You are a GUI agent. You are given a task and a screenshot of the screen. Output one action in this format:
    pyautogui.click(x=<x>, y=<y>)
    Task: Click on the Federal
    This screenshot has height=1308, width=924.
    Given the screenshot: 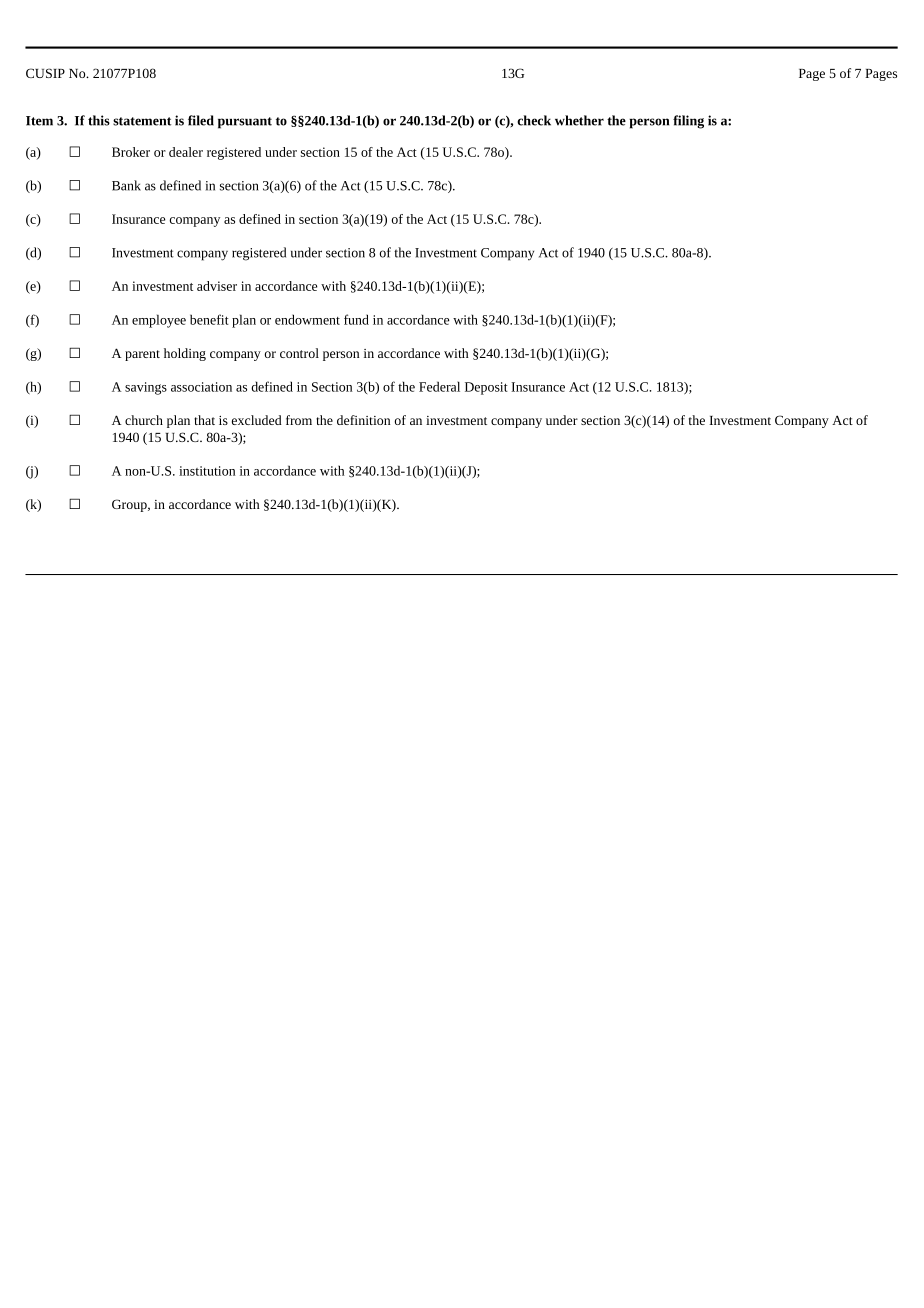 What is the action you would take?
    pyautogui.click(x=439, y=386)
